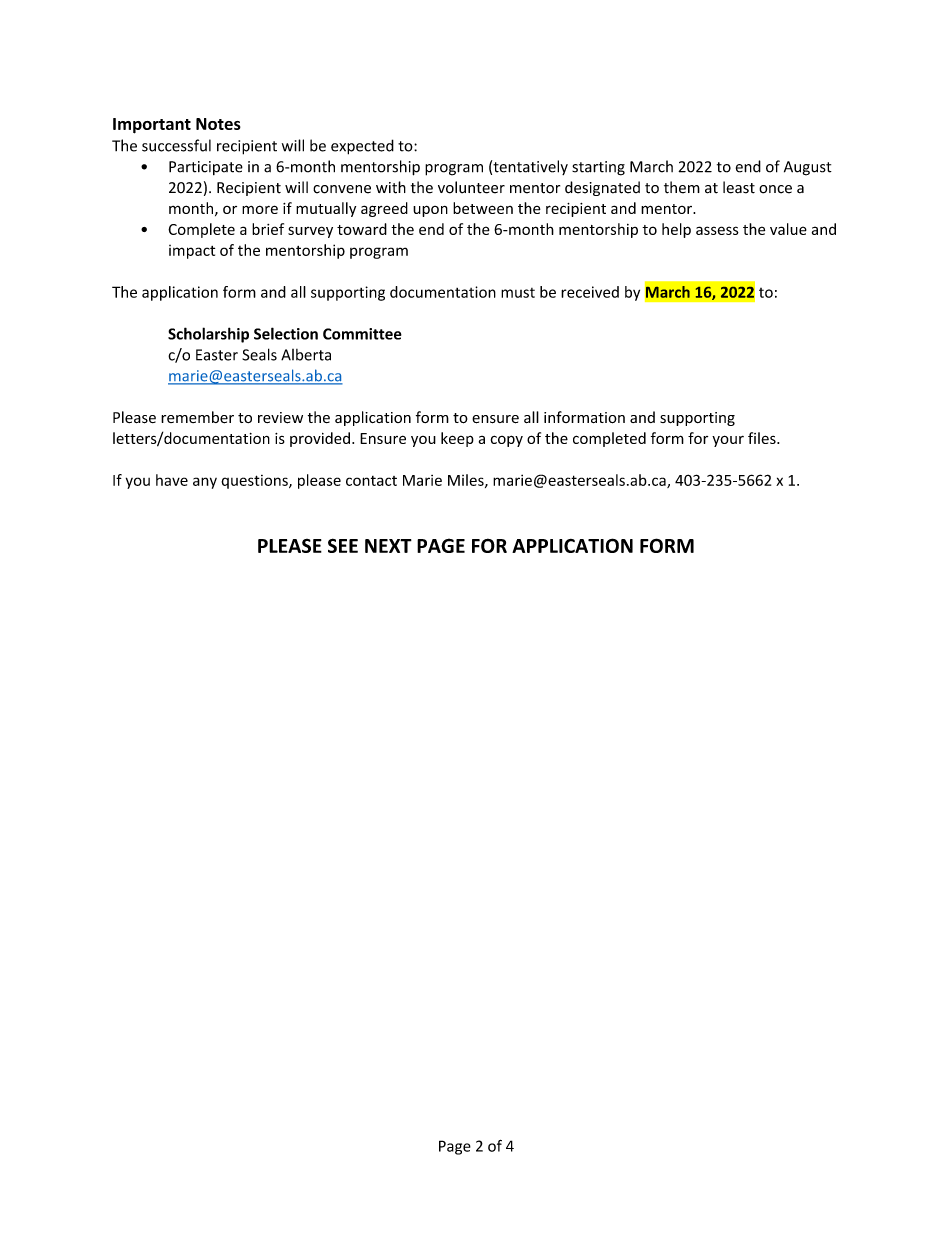 The height and width of the screenshot is (1233, 952). What do you see at coordinates (343, 545) in the screenshot?
I see `SEE` at bounding box center [343, 545].
